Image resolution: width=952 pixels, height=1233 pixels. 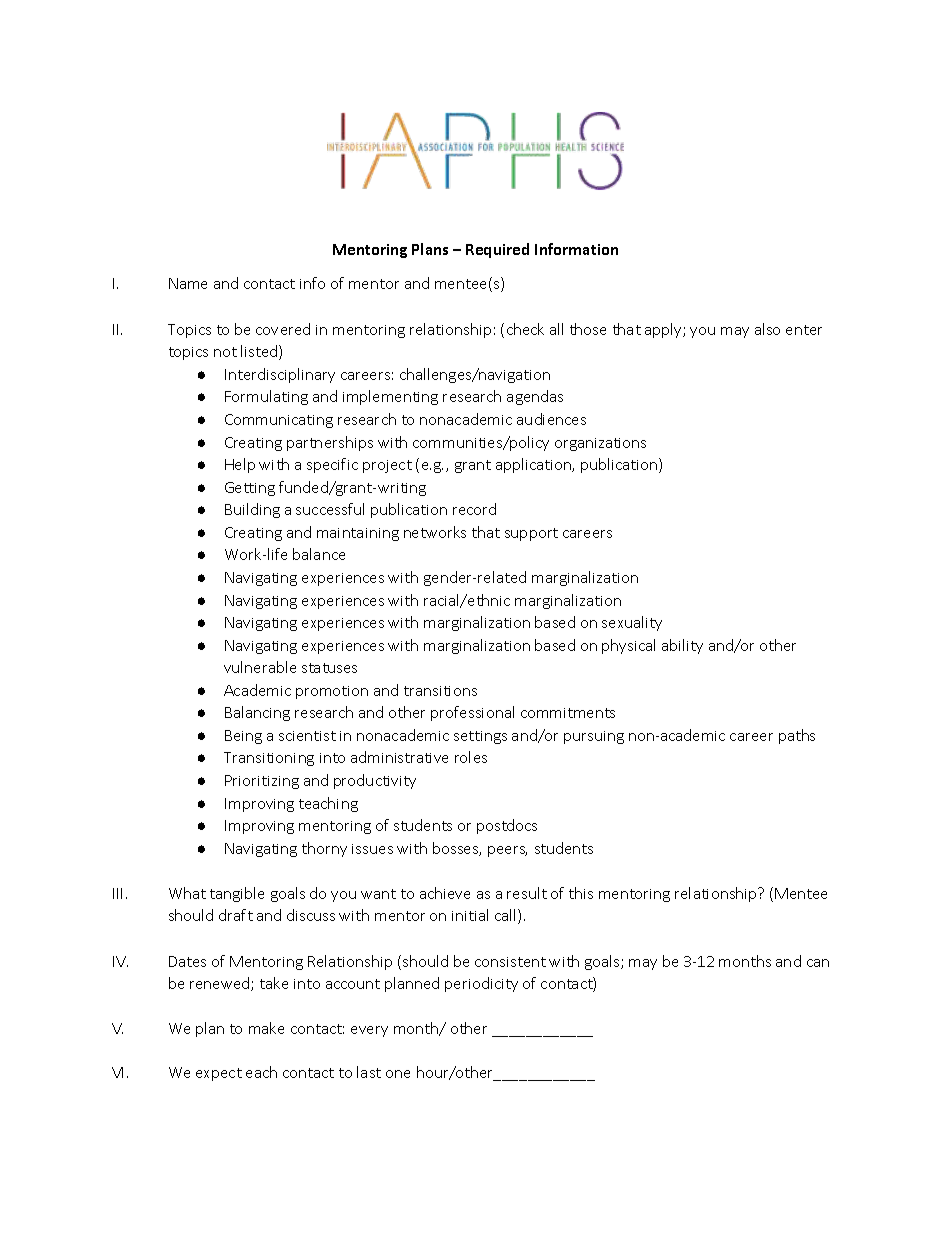 I want to click on vulnerable, so click(x=260, y=667).
